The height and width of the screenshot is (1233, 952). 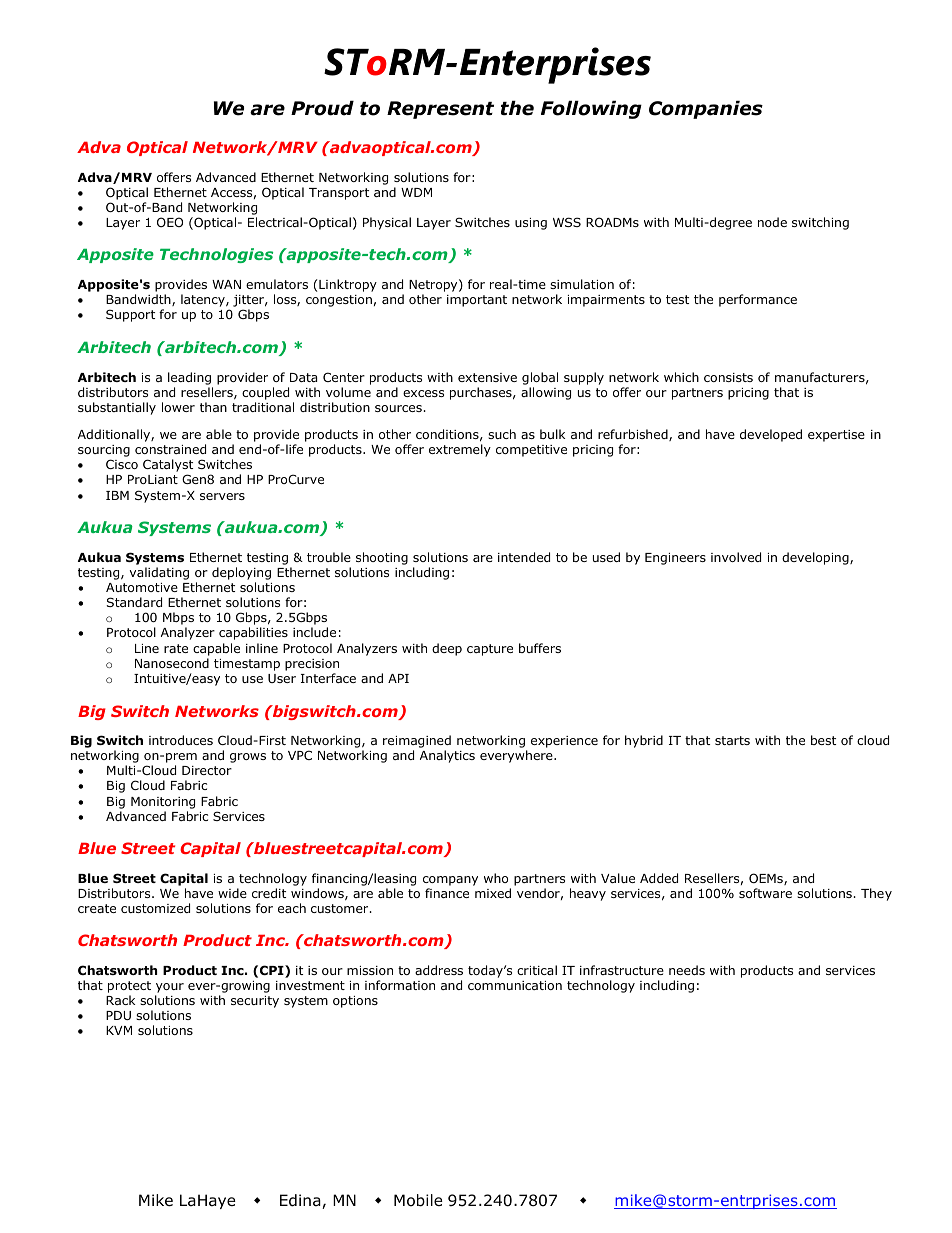 What do you see at coordinates (440, 110) in the screenshot?
I see `Represent` at bounding box center [440, 110].
